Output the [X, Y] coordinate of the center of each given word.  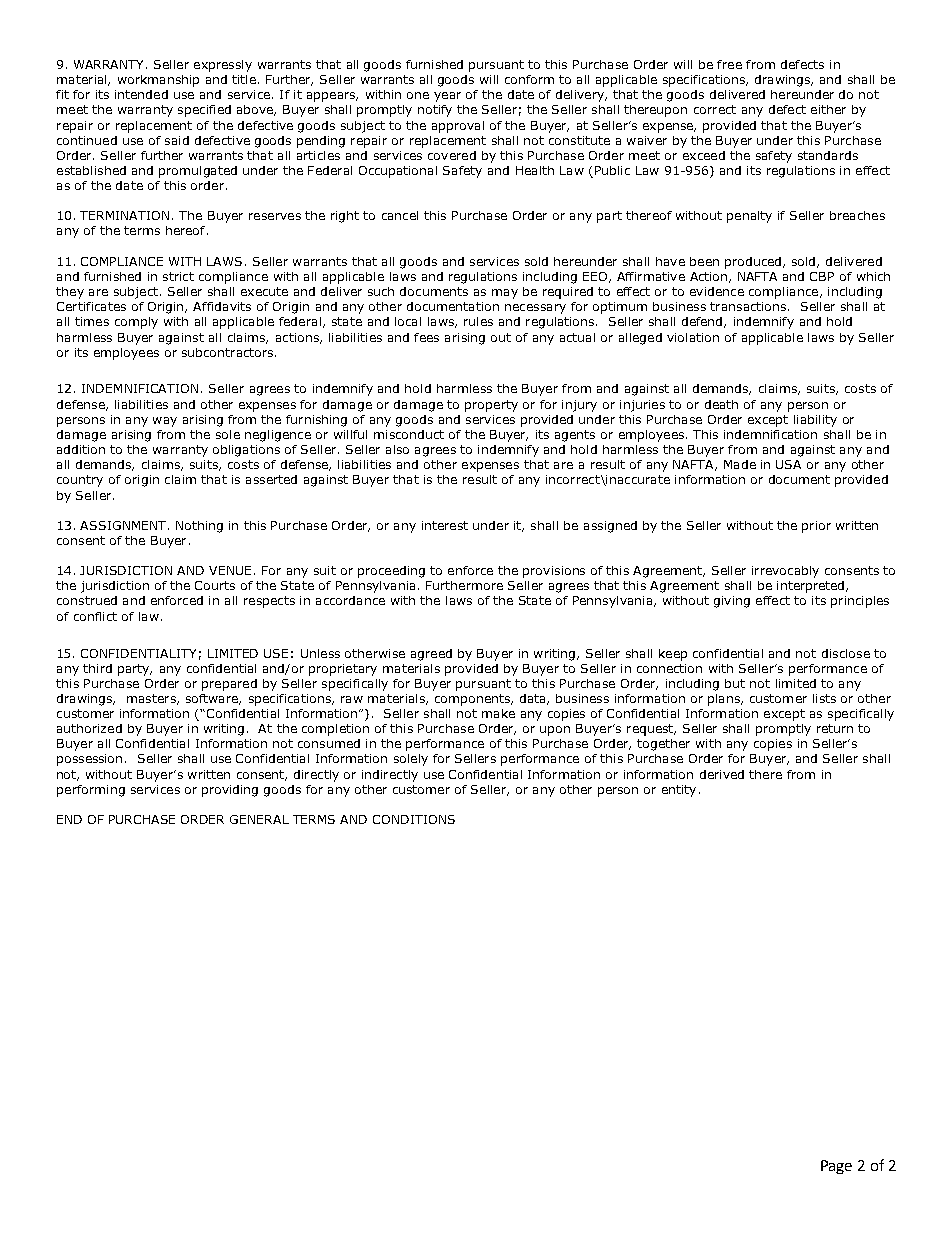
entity [679, 791]
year [447, 97]
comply [136, 323]
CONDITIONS [414, 819]
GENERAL [259, 819]
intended [141, 94]
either [828, 109]
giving [732, 602]
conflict [95, 616]
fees [426, 337]
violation [693, 337]
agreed [431, 655]
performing [91, 791]
